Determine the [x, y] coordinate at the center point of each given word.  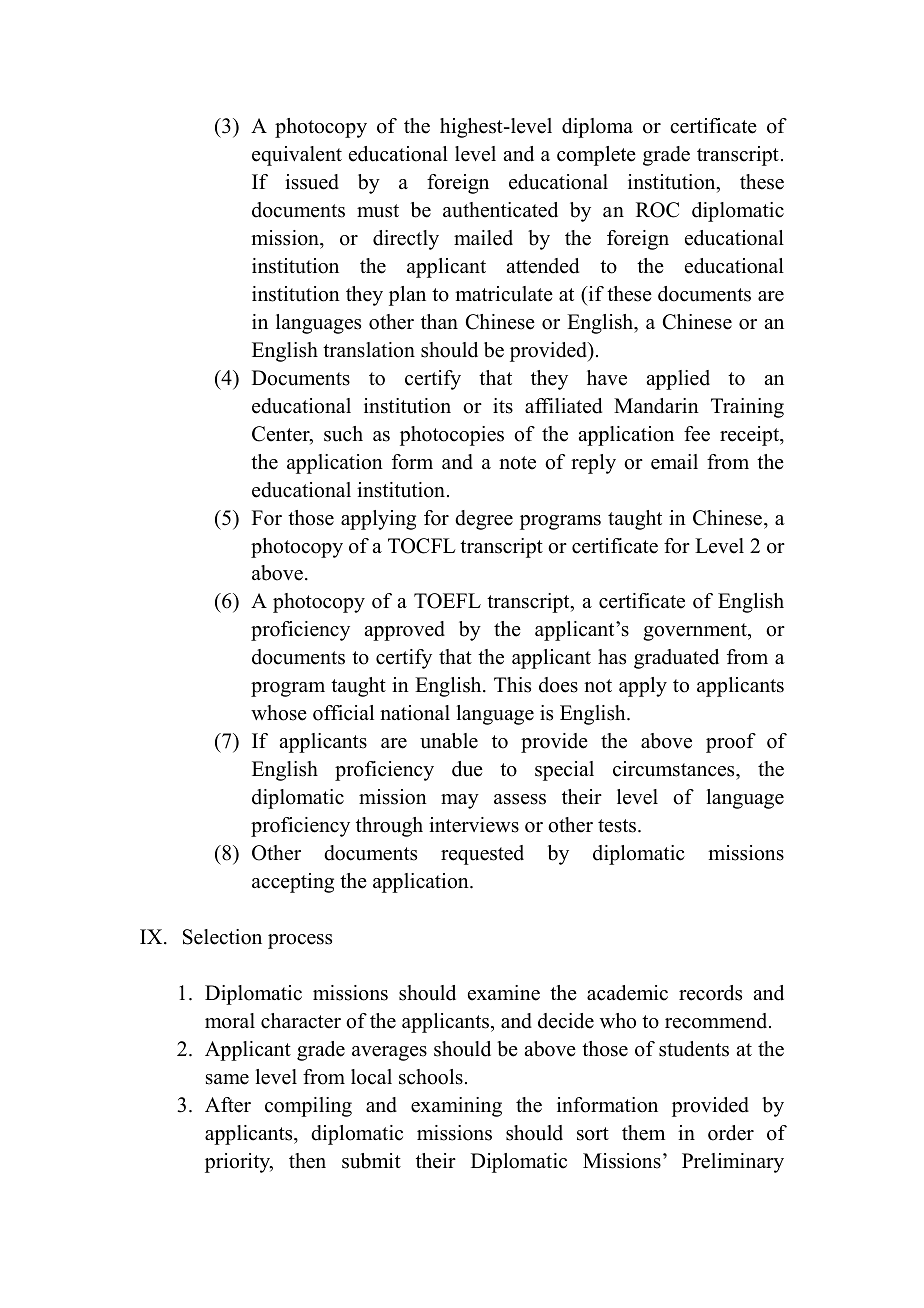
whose [279, 713]
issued [312, 182]
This [512, 685]
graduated [676, 659]
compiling [308, 1107]
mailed [483, 238]
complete [596, 156]
